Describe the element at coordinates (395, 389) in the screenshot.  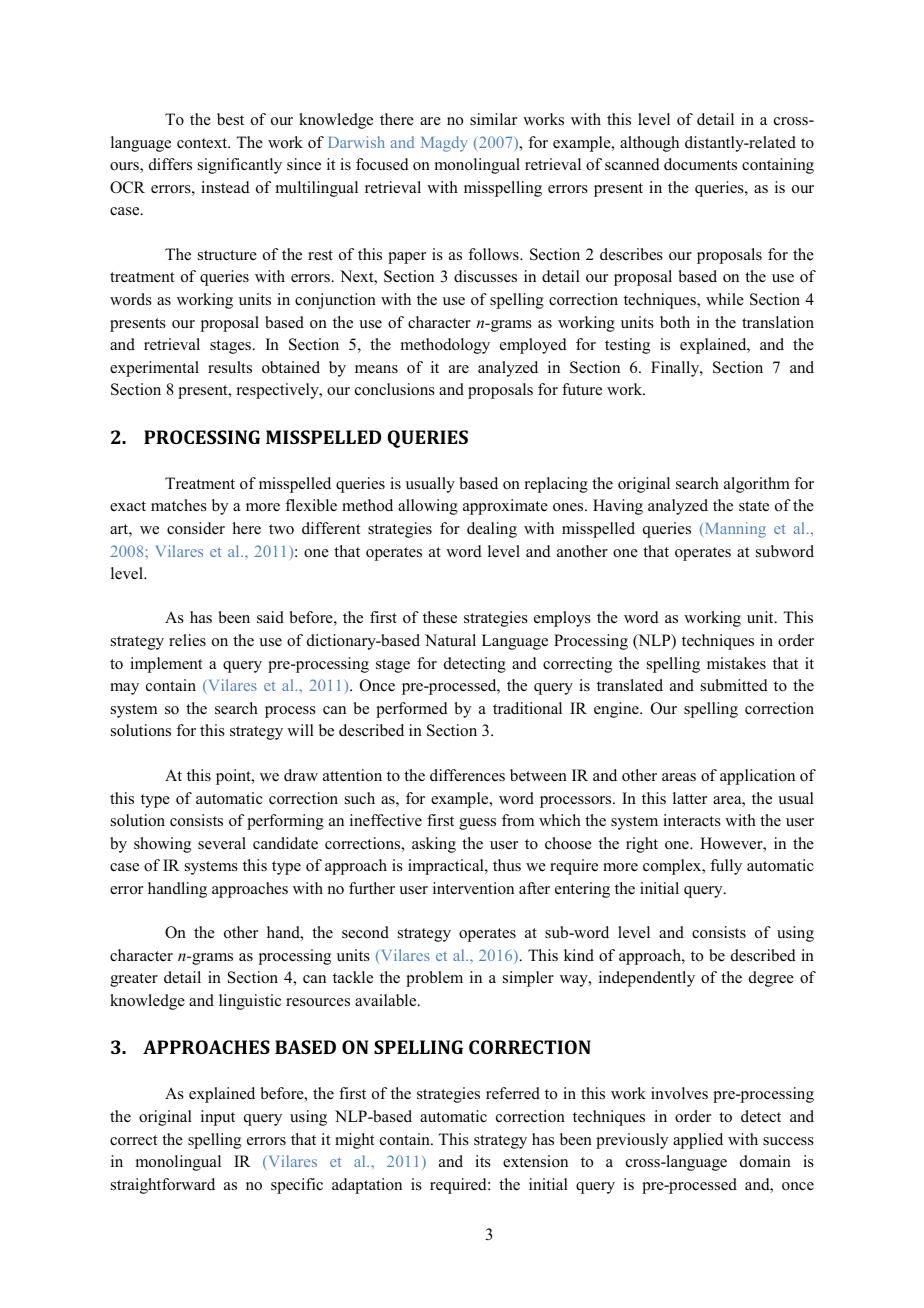
I see `conclusions` at that location.
